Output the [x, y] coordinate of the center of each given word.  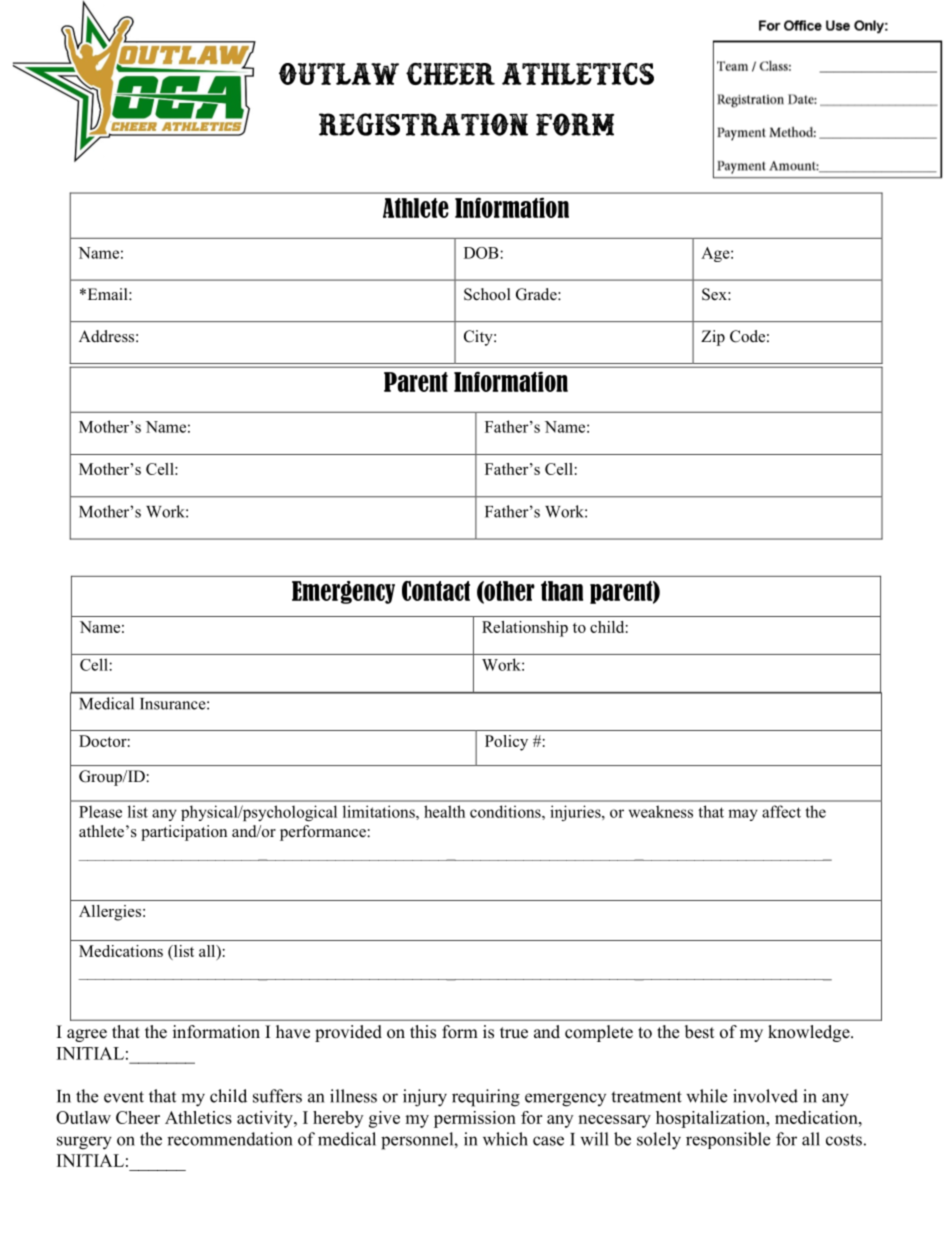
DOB [482, 253]
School [487, 294]
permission [475, 1119]
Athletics [198, 1117]
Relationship [525, 629]
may [743, 815]
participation [184, 833]
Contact [436, 591]
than [562, 591]
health [444, 811]
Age [716, 254]
